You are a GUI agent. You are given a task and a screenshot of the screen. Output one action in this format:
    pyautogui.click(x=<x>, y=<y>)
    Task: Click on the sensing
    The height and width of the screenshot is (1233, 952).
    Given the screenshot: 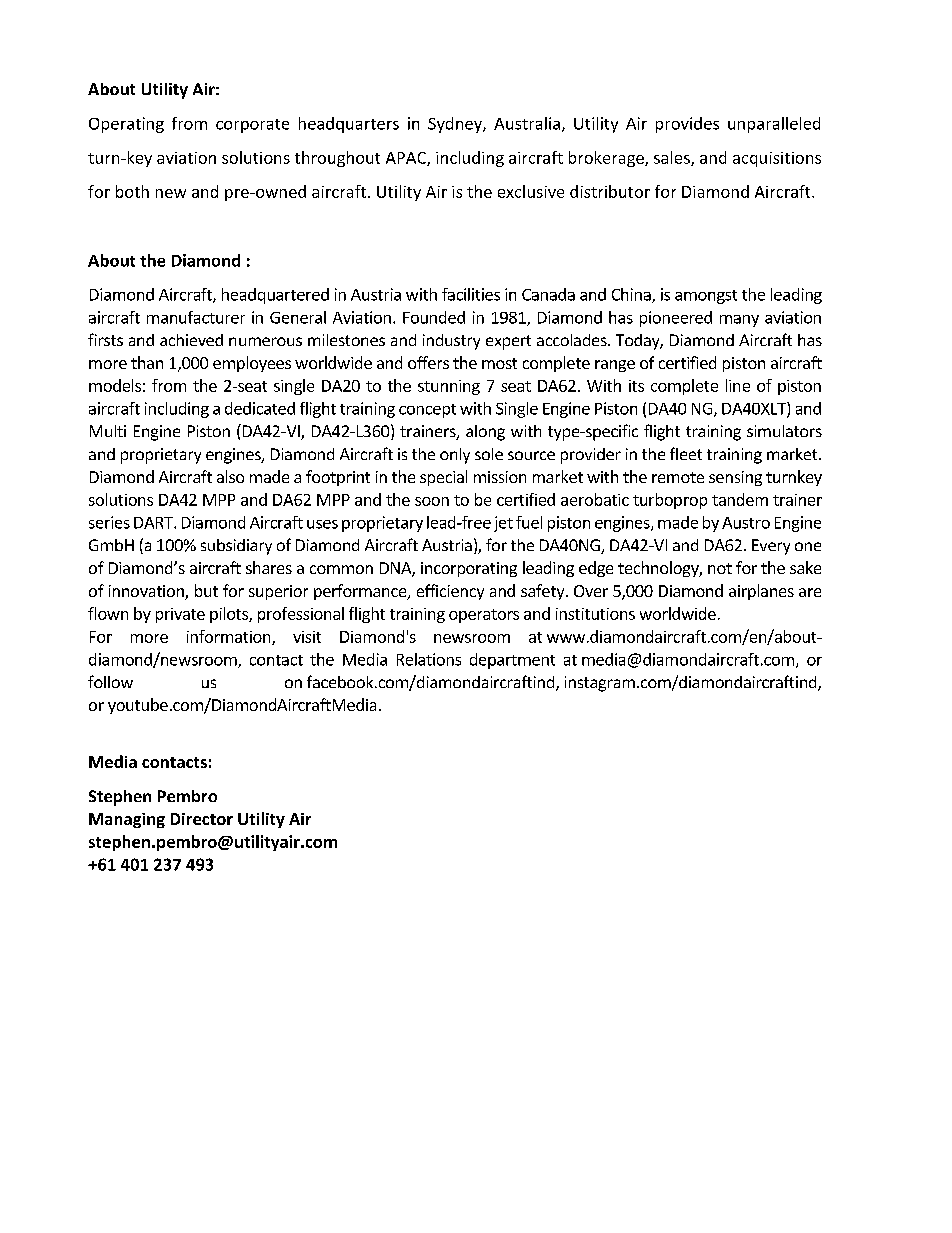 What is the action you would take?
    pyautogui.click(x=735, y=478)
